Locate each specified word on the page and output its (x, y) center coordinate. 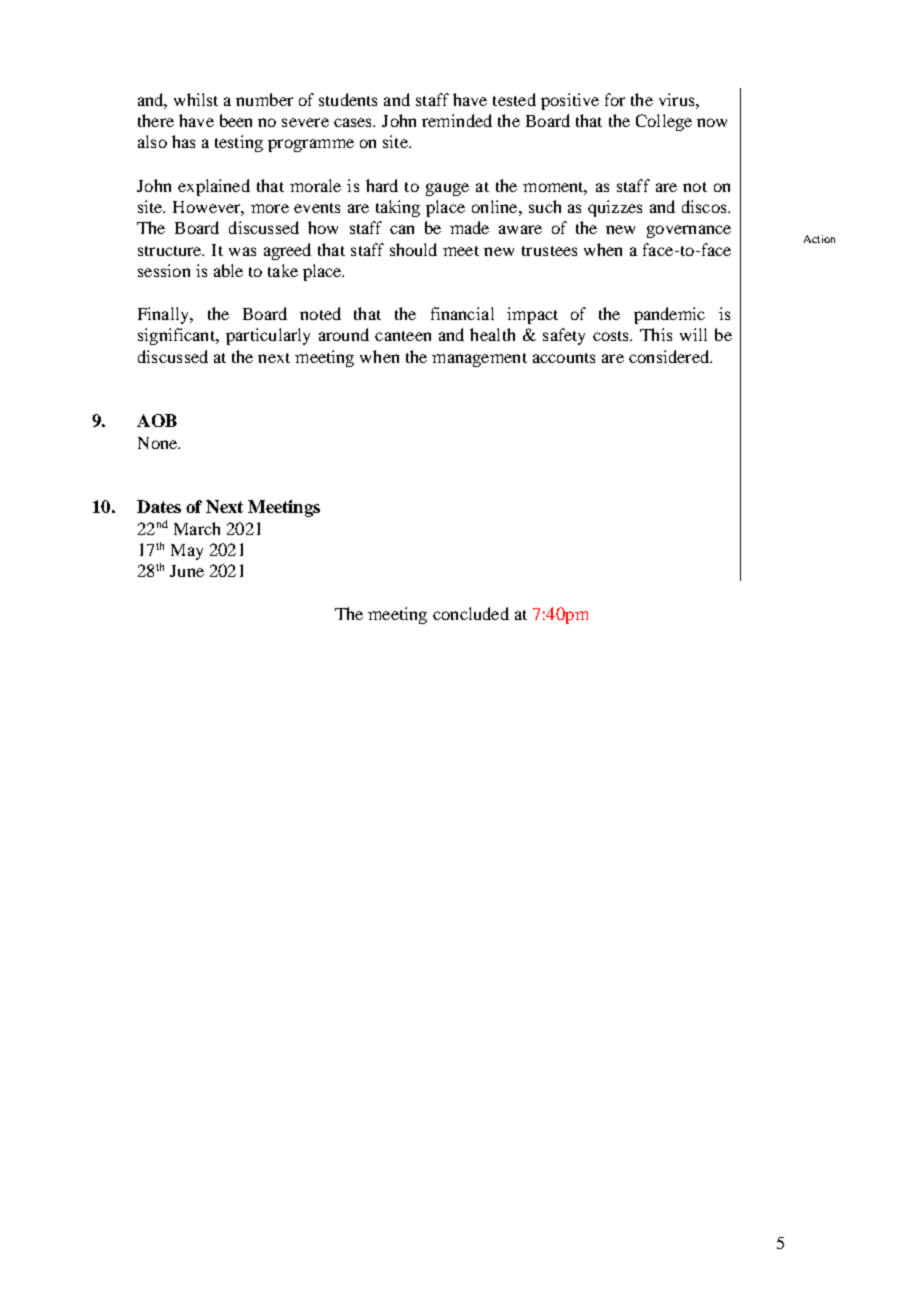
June (187, 571)
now (712, 122)
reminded (457, 120)
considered (670, 356)
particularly (268, 336)
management (479, 360)
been (236, 120)
